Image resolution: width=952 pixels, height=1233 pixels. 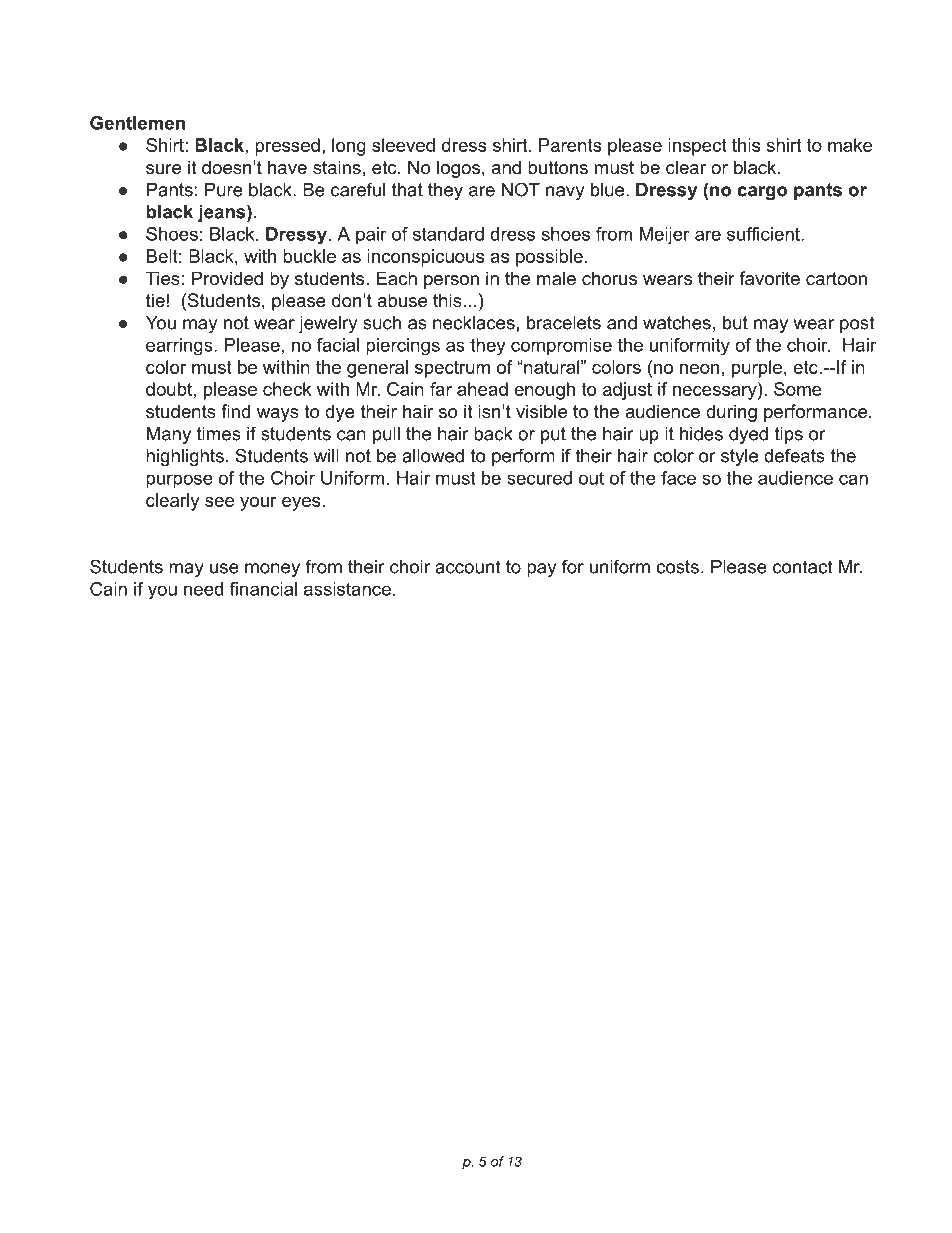 I want to click on inspect, so click(x=697, y=147).
